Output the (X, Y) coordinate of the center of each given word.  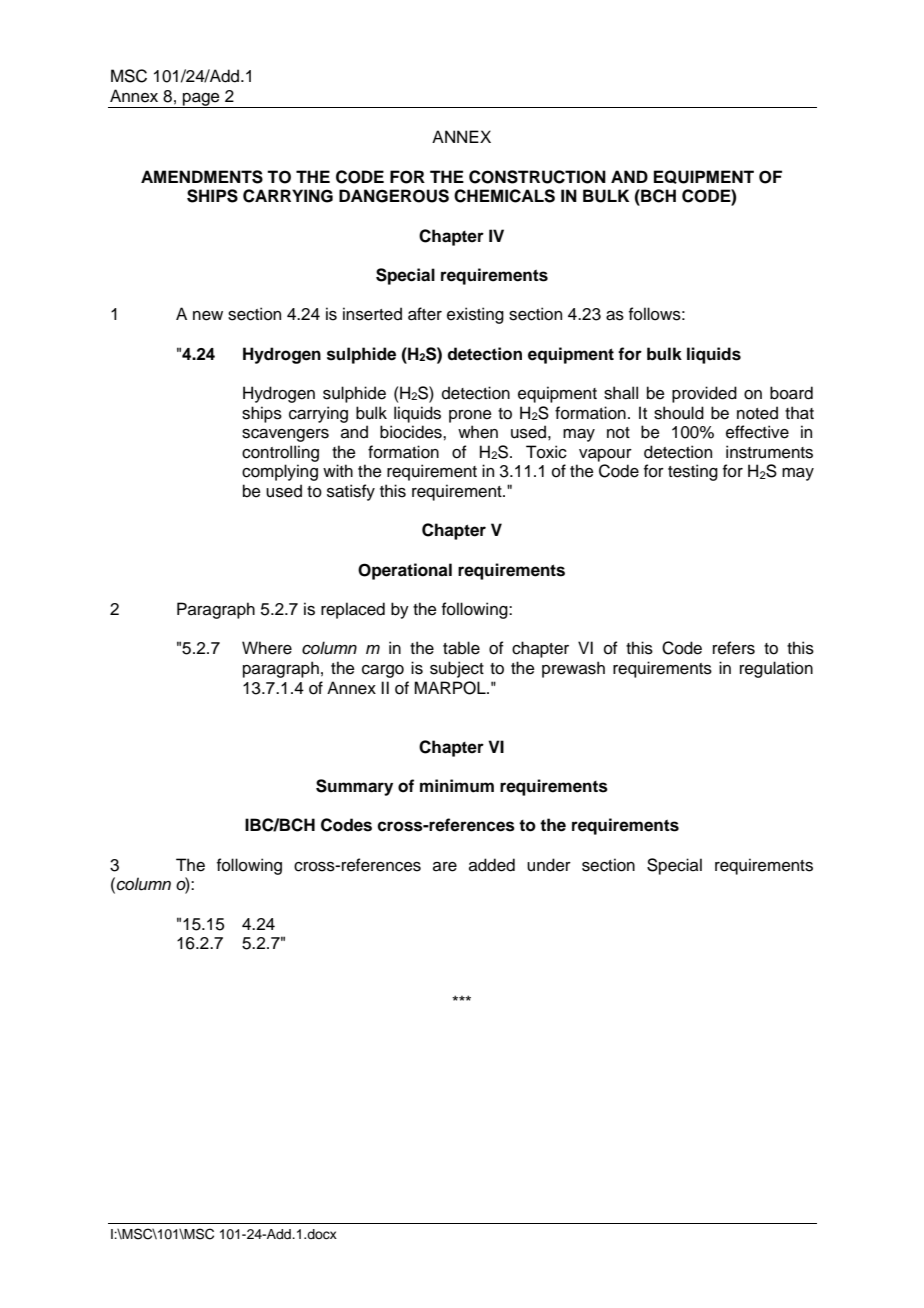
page (201, 100)
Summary (354, 787)
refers (734, 648)
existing (475, 315)
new (208, 316)
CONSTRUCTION (537, 177)
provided (704, 394)
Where (267, 648)
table (461, 648)
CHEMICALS (504, 196)
